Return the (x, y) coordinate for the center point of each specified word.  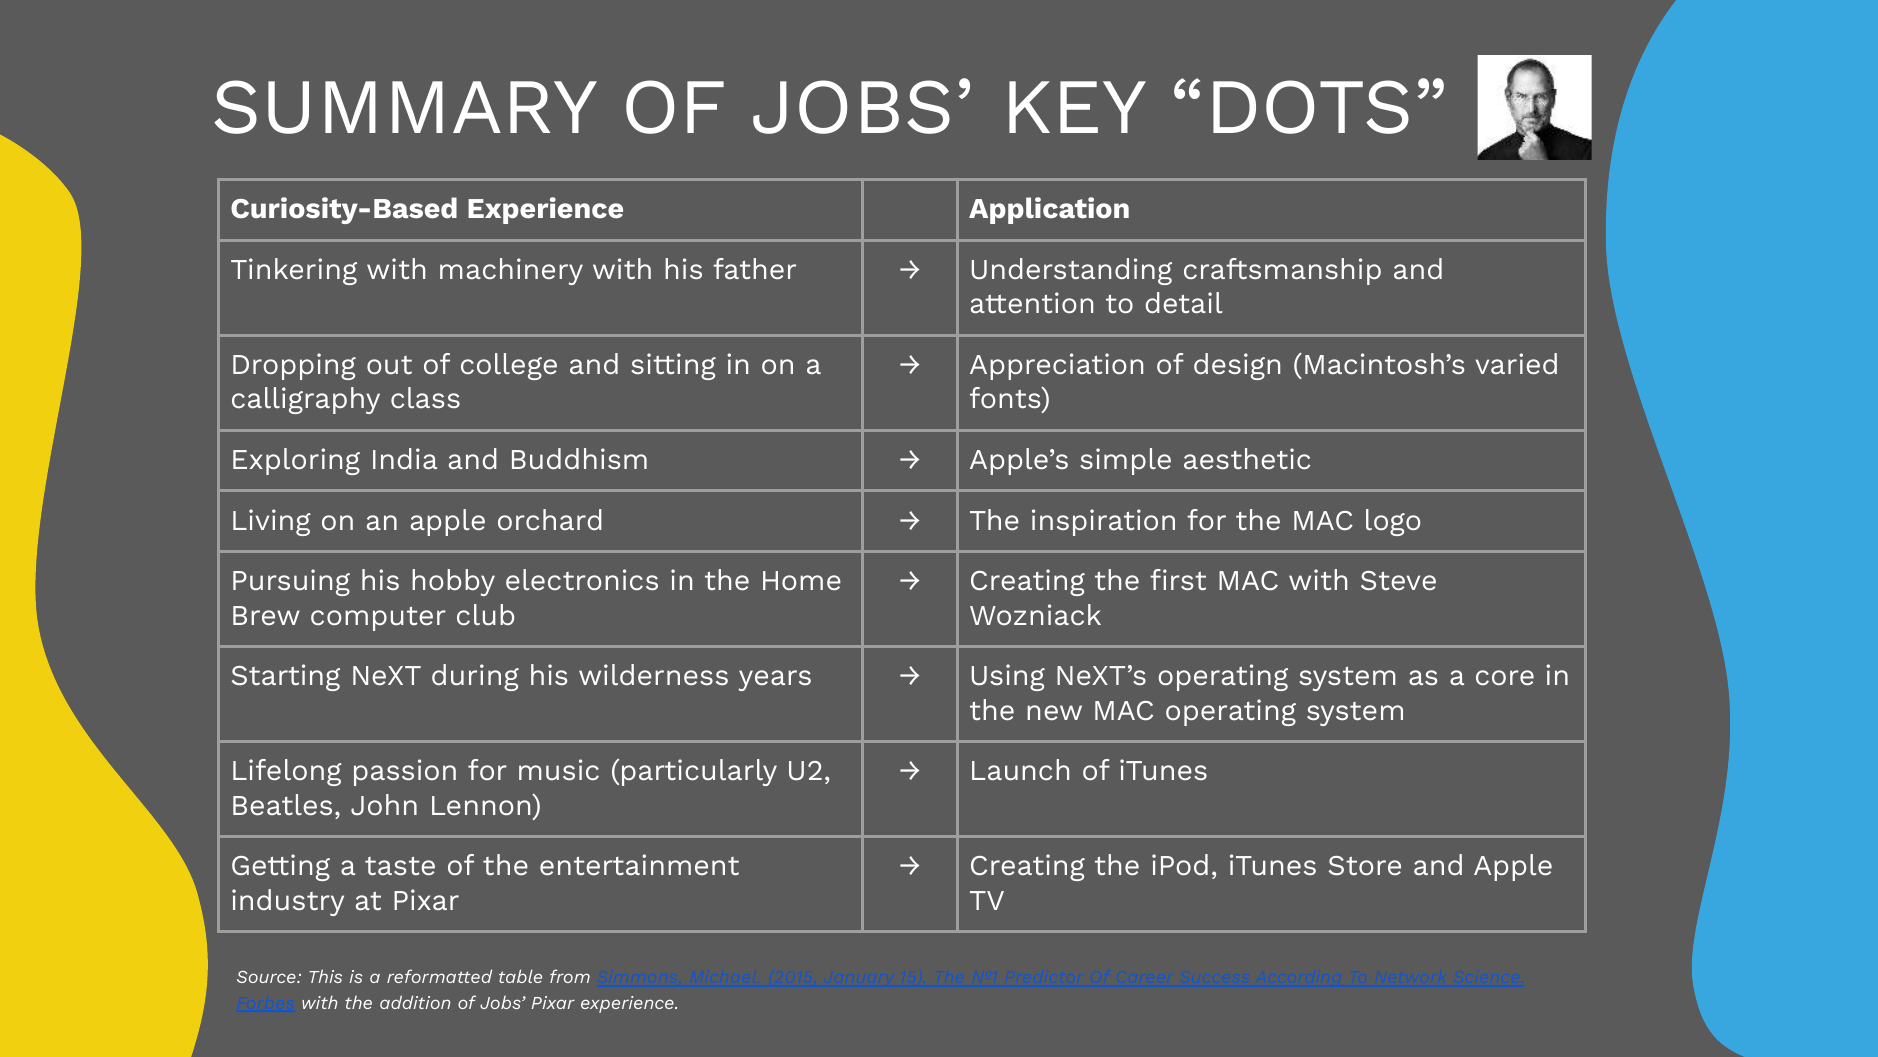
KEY (1077, 107)
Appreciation (1056, 366)
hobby (453, 582)
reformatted (439, 976)
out (389, 365)
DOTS (1311, 107)
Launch (1020, 769)
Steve (1398, 580)
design (1237, 366)
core (1505, 677)
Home (802, 580)
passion (405, 772)
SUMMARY (405, 107)
